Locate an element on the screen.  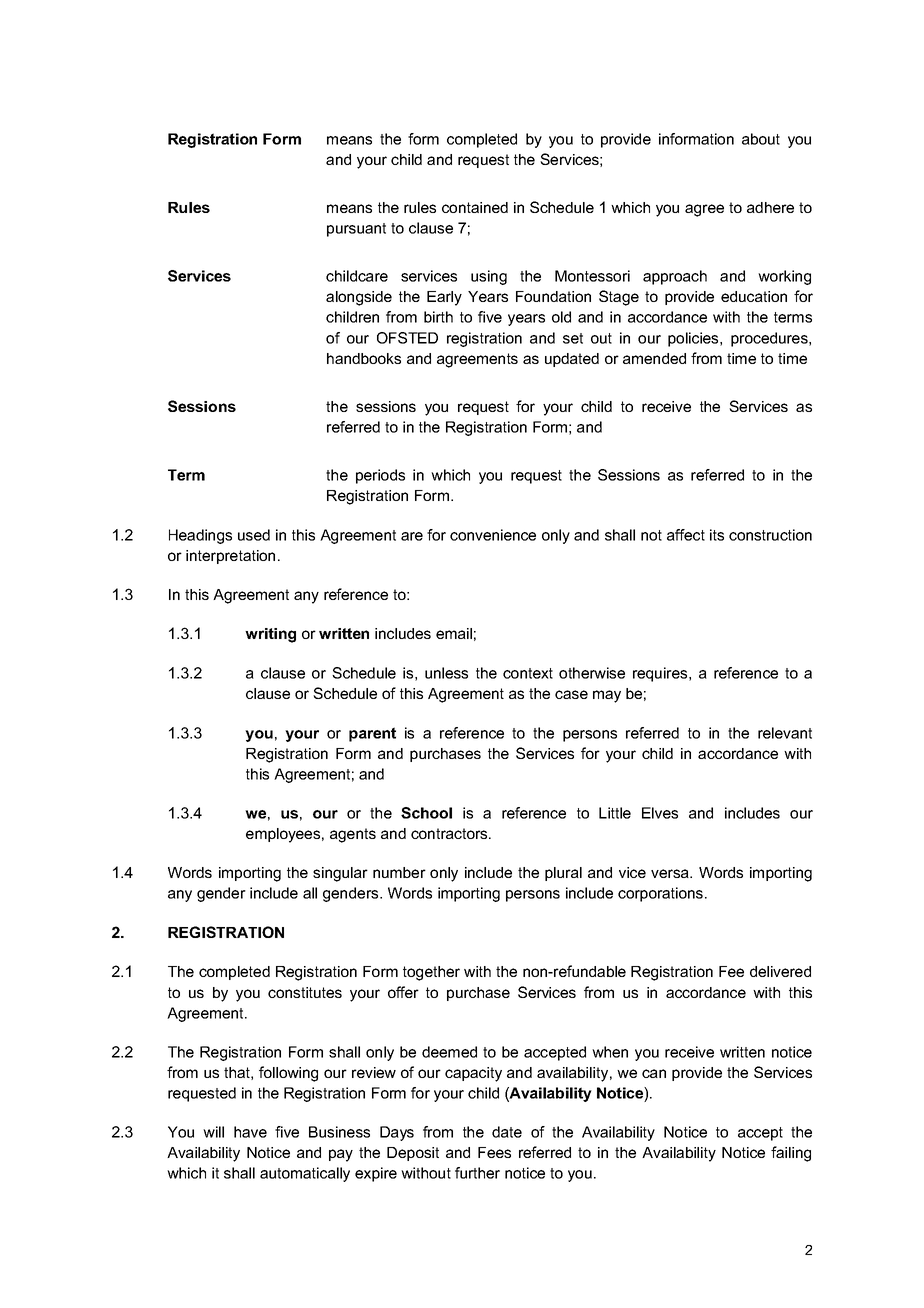
Fees is located at coordinates (494, 1152).
